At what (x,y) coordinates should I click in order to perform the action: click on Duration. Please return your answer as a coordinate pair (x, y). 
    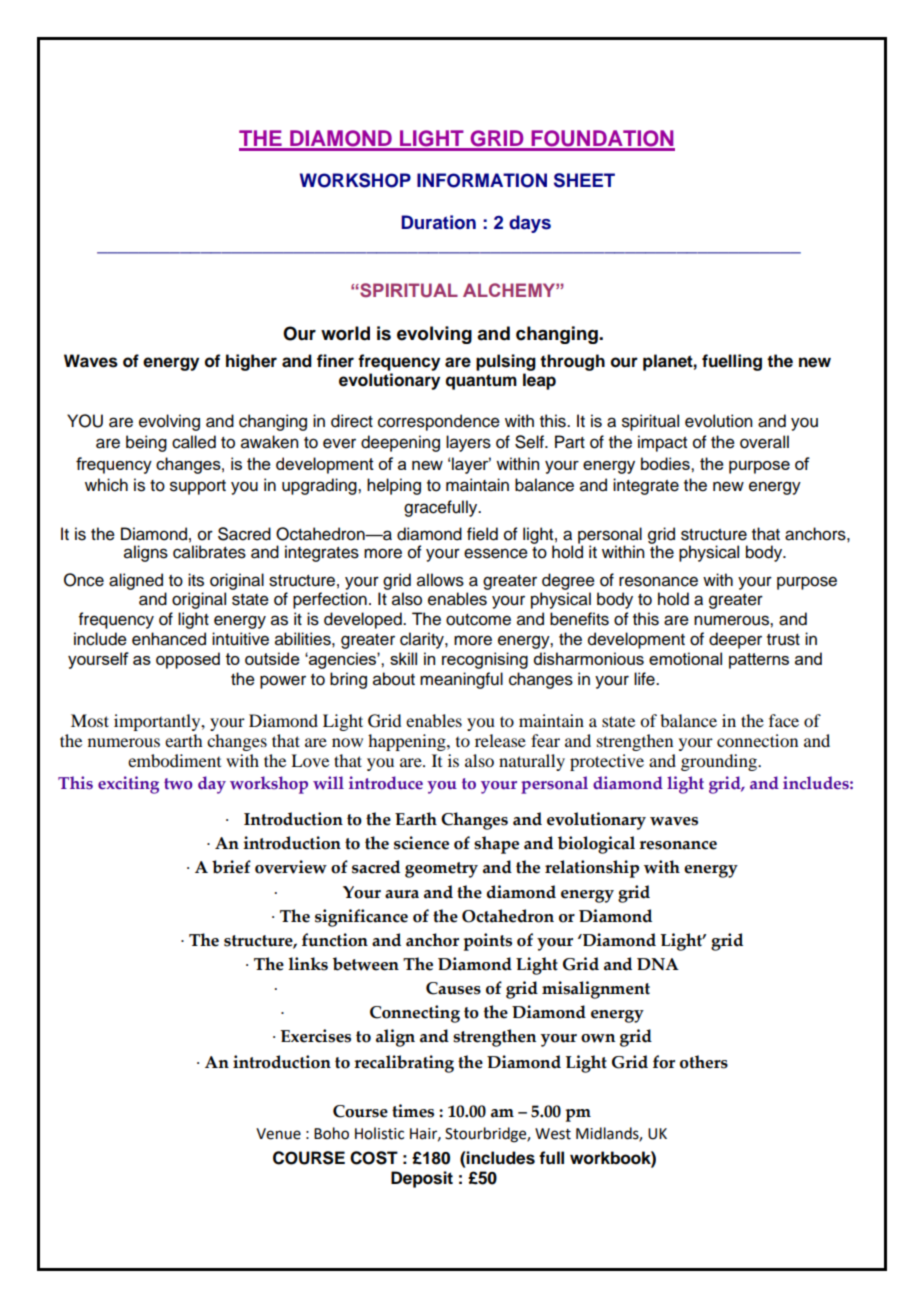
    Looking at the image, I should click on (438, 222).
